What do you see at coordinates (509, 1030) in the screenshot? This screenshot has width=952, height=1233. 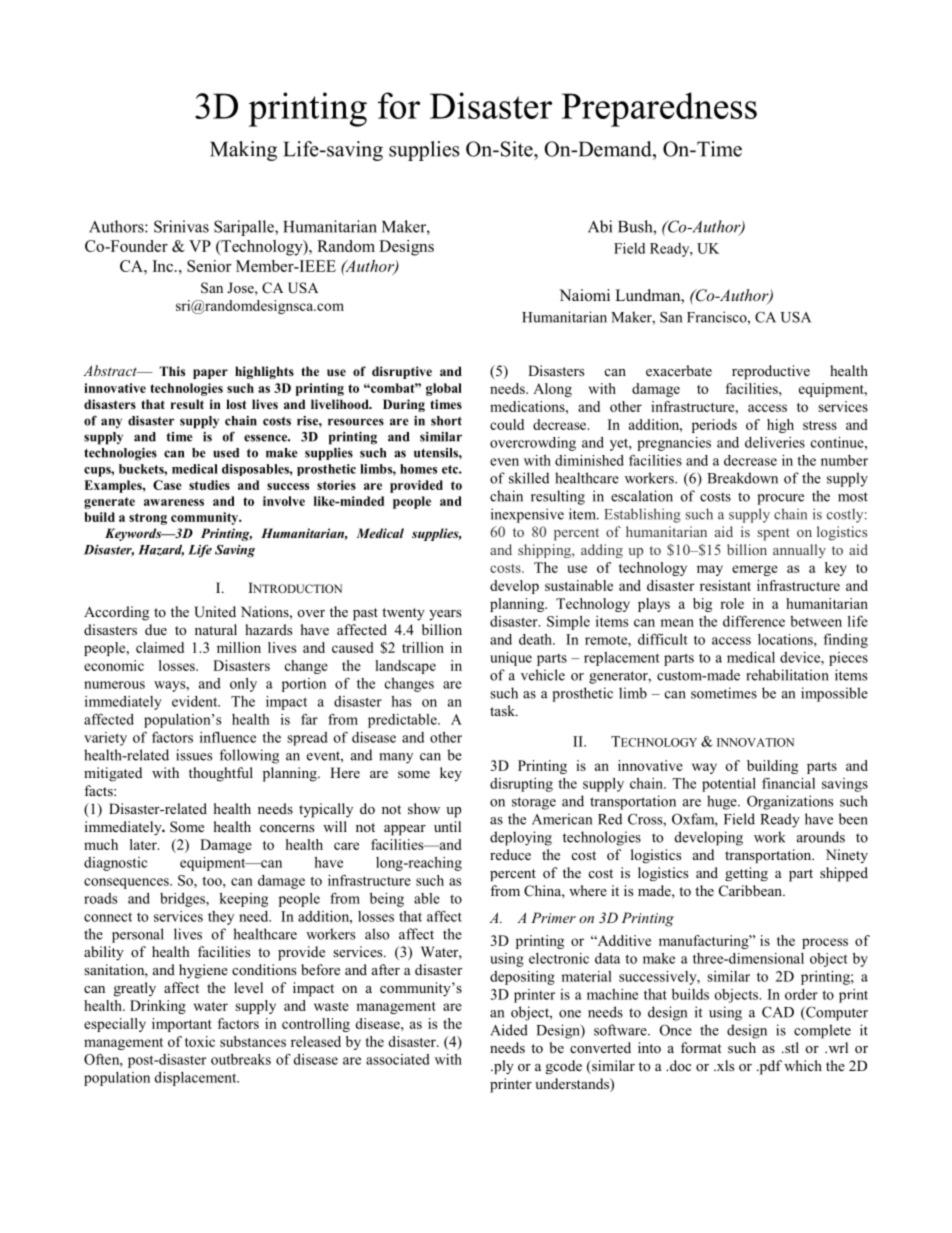 I see `Aided` at bounding box center [509, 1030].
